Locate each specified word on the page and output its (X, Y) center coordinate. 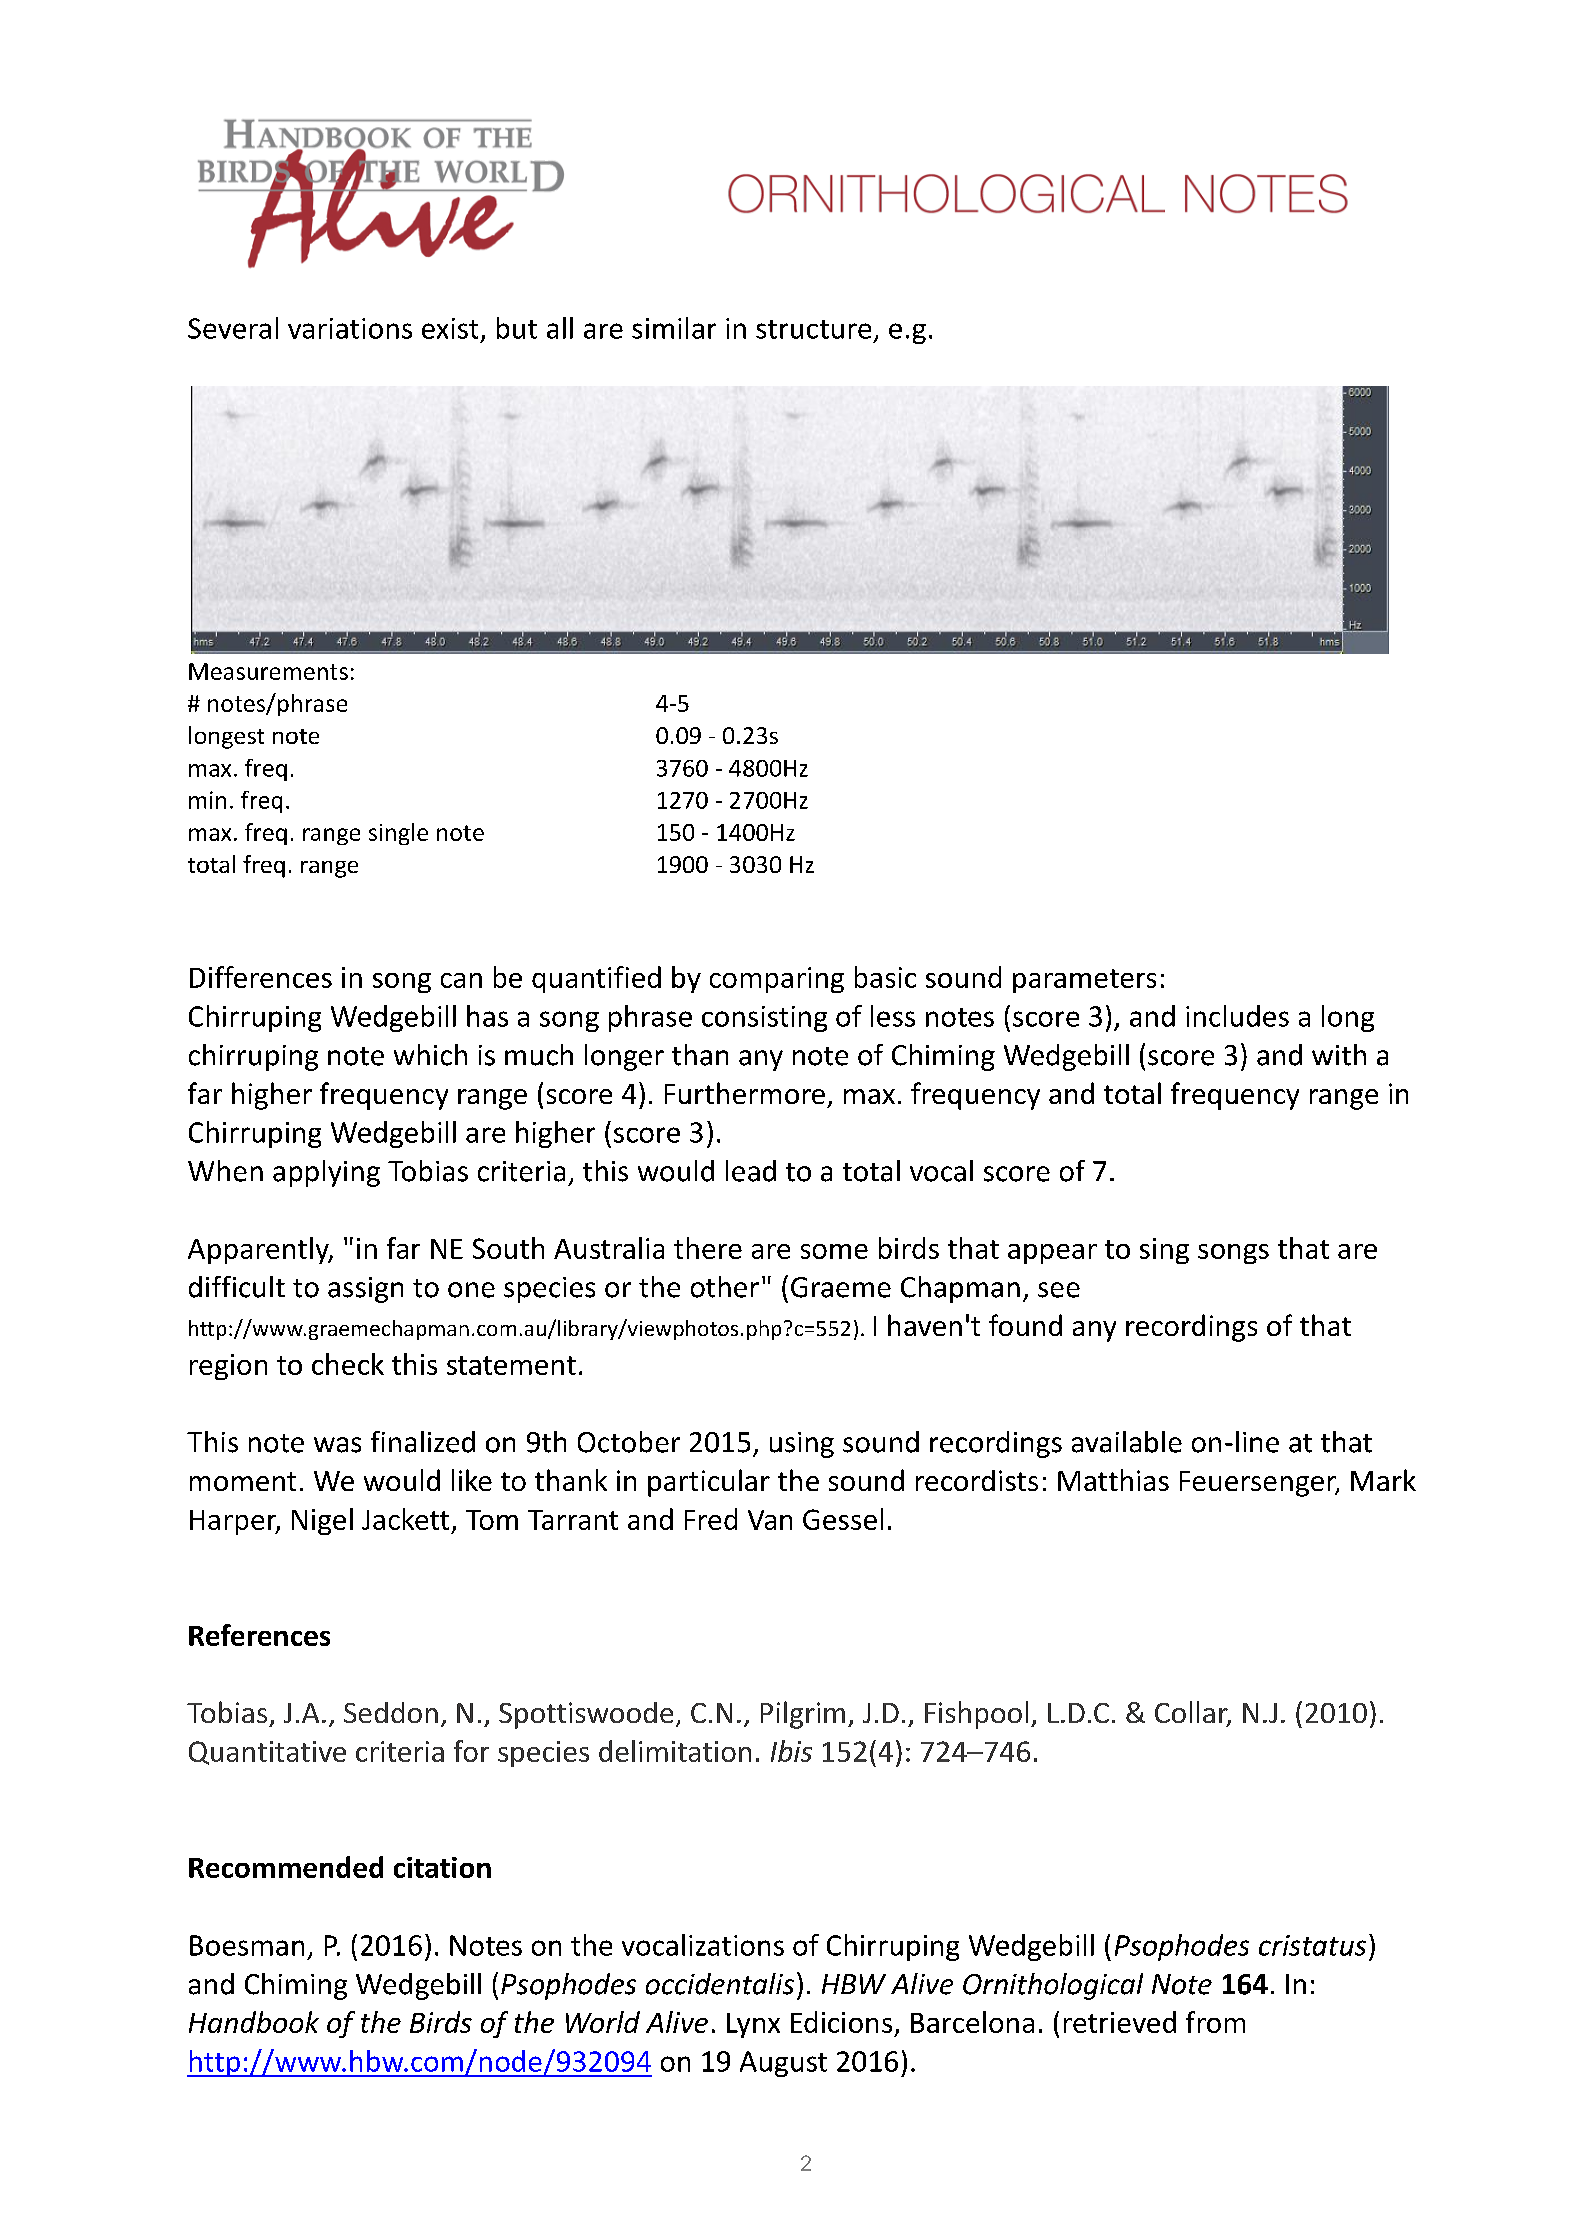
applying (326, 1173)
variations (350, 328)
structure (813, 329)
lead (751, 1171)
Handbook (254, 2022)
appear (1052, 1254)
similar (674, 328)
